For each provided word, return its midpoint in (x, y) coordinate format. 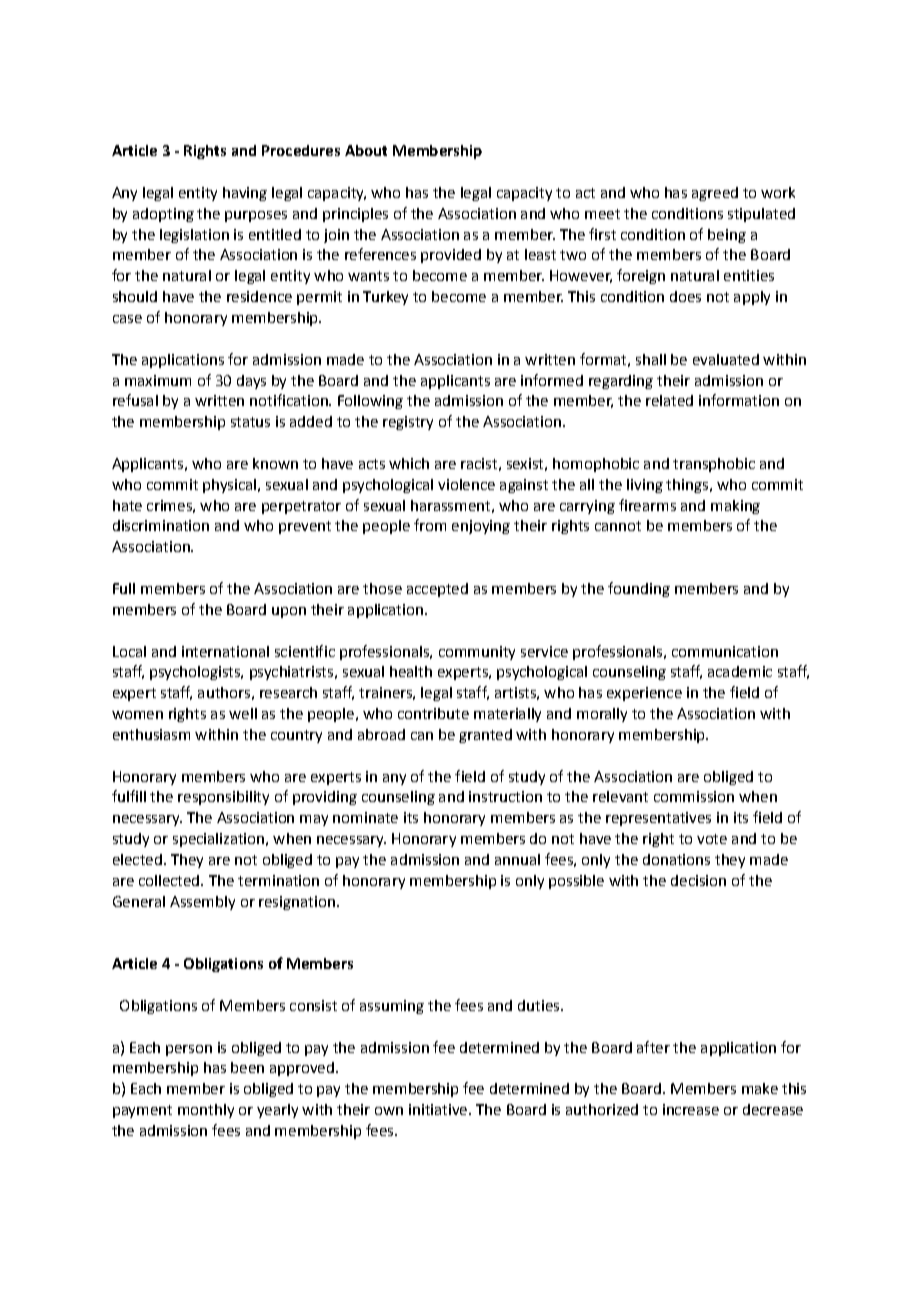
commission (694, 796)
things (687, 486)
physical (229, 486)
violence (466, 484)
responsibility (223, 798)
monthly (206, 1111)
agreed (715, 194)
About (366, 150)
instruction (505, 796)
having (245, 194)
